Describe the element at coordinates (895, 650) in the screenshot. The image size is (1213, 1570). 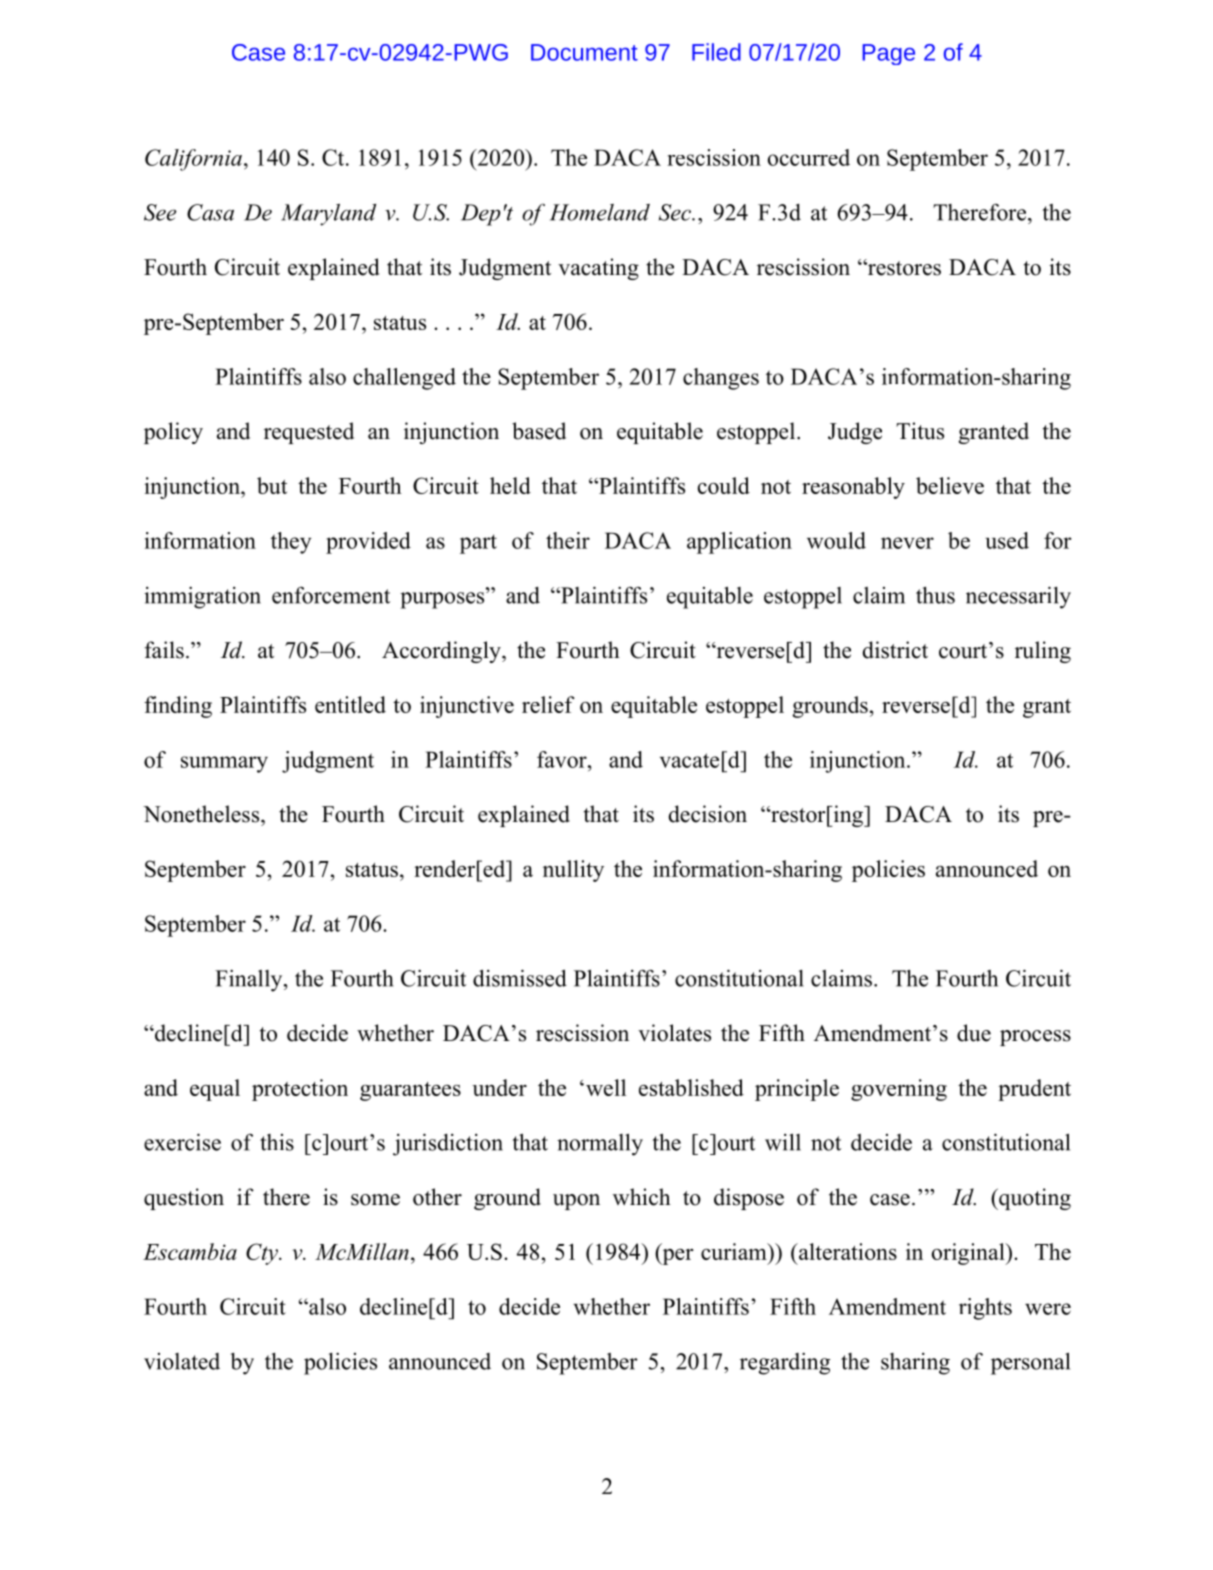
I see `district` at that location.
